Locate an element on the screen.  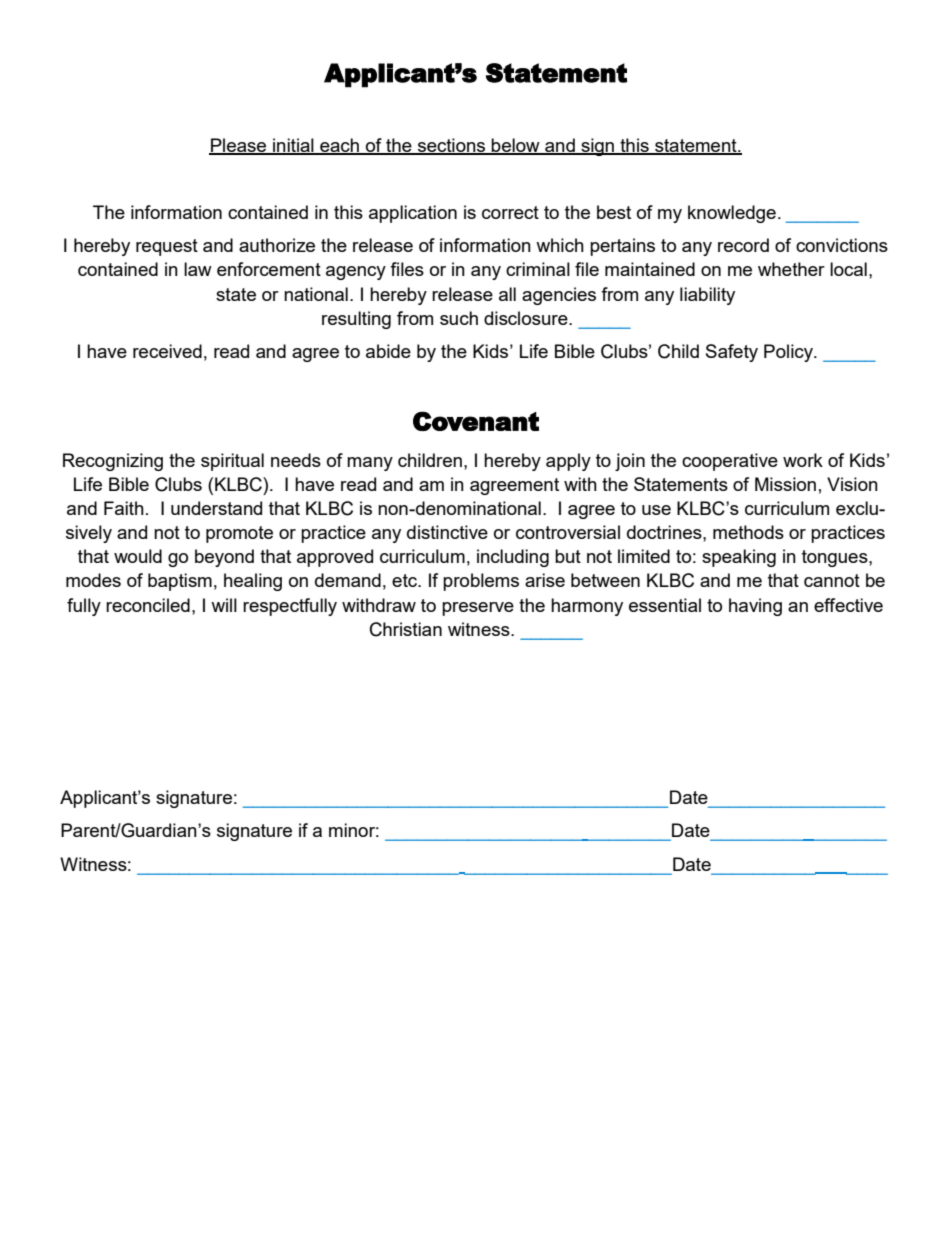
understand is located at coordinates (216, 508).
